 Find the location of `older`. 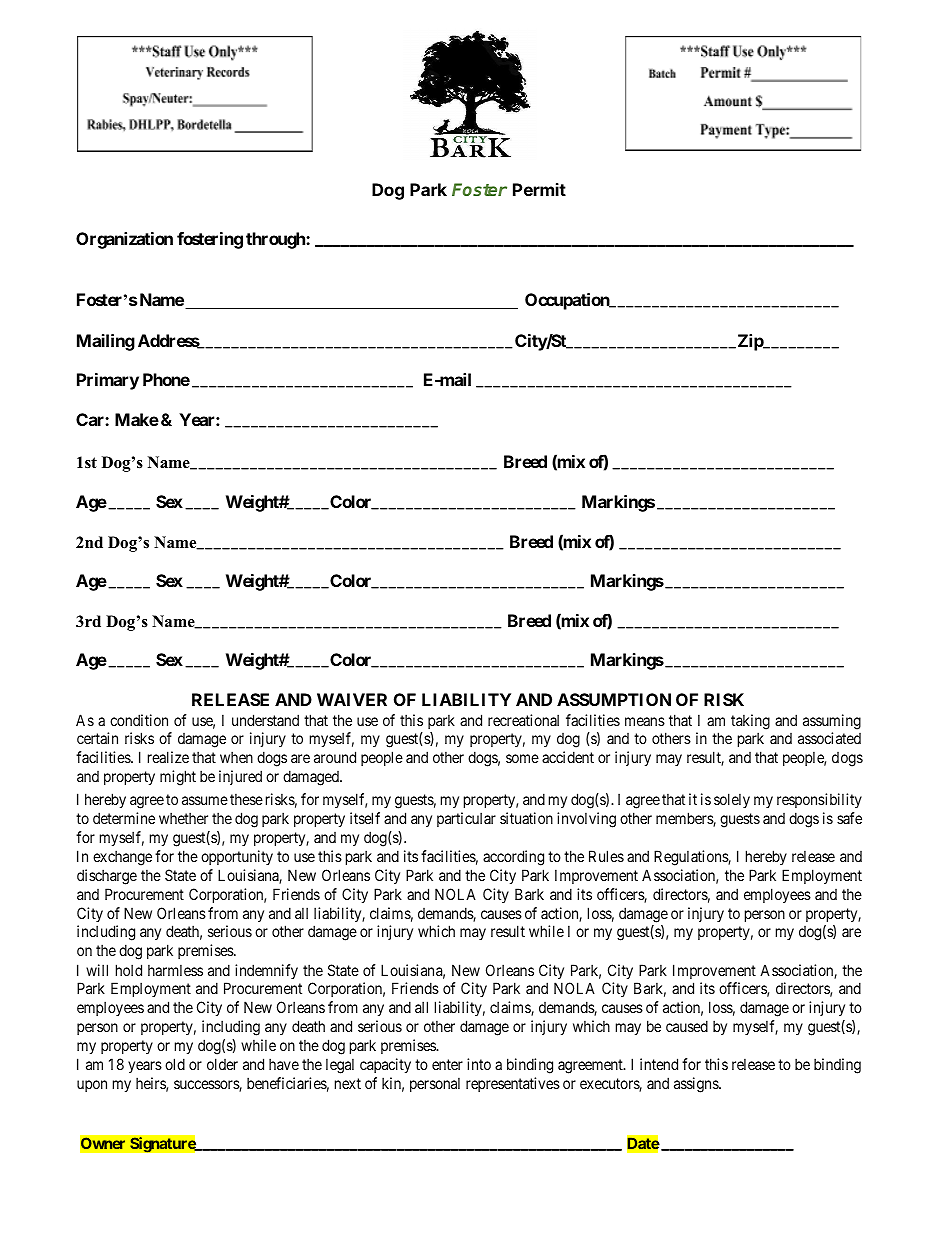

older is located at coordinates (222, 1064).
